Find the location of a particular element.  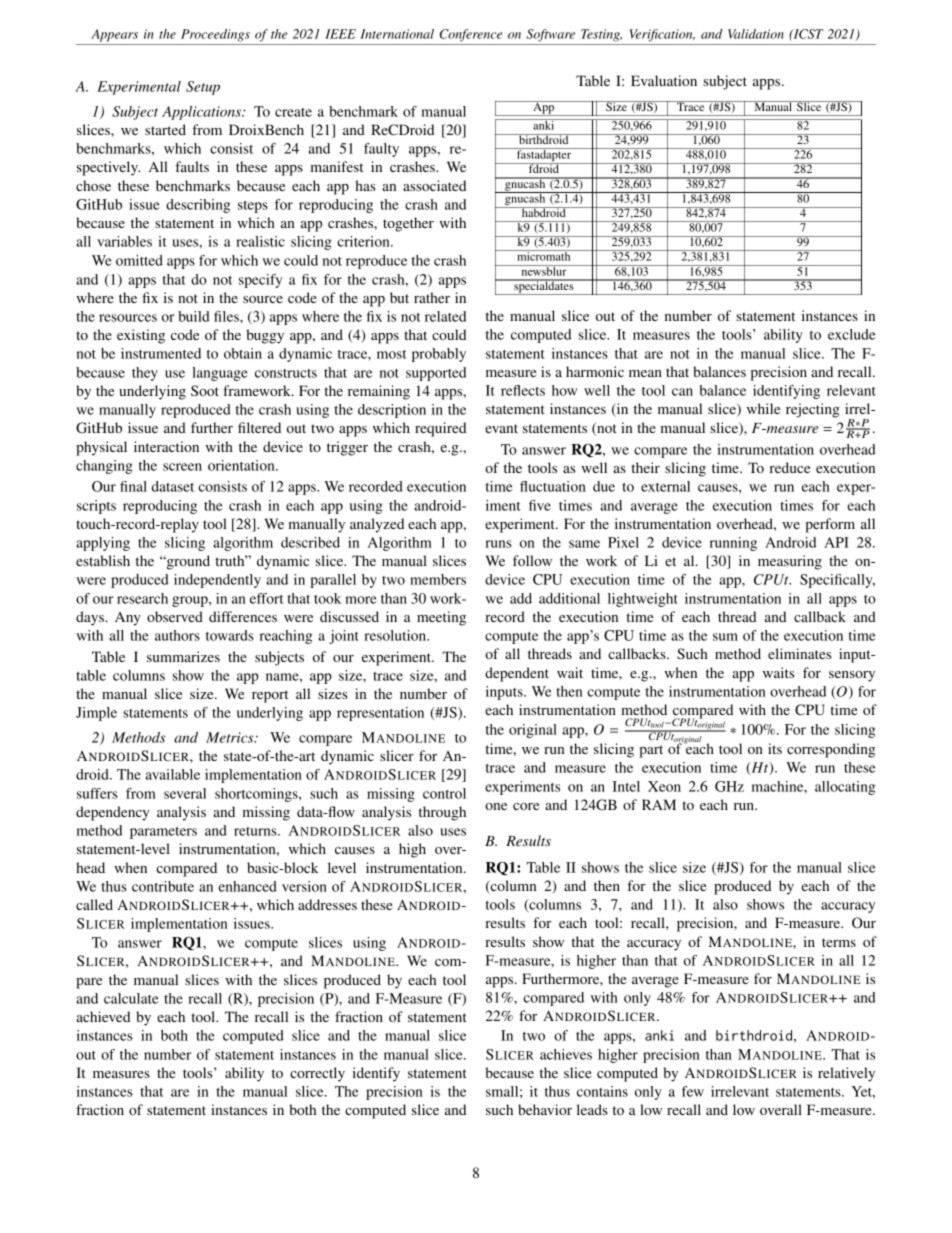

research is located at coordinates (142, 598).
